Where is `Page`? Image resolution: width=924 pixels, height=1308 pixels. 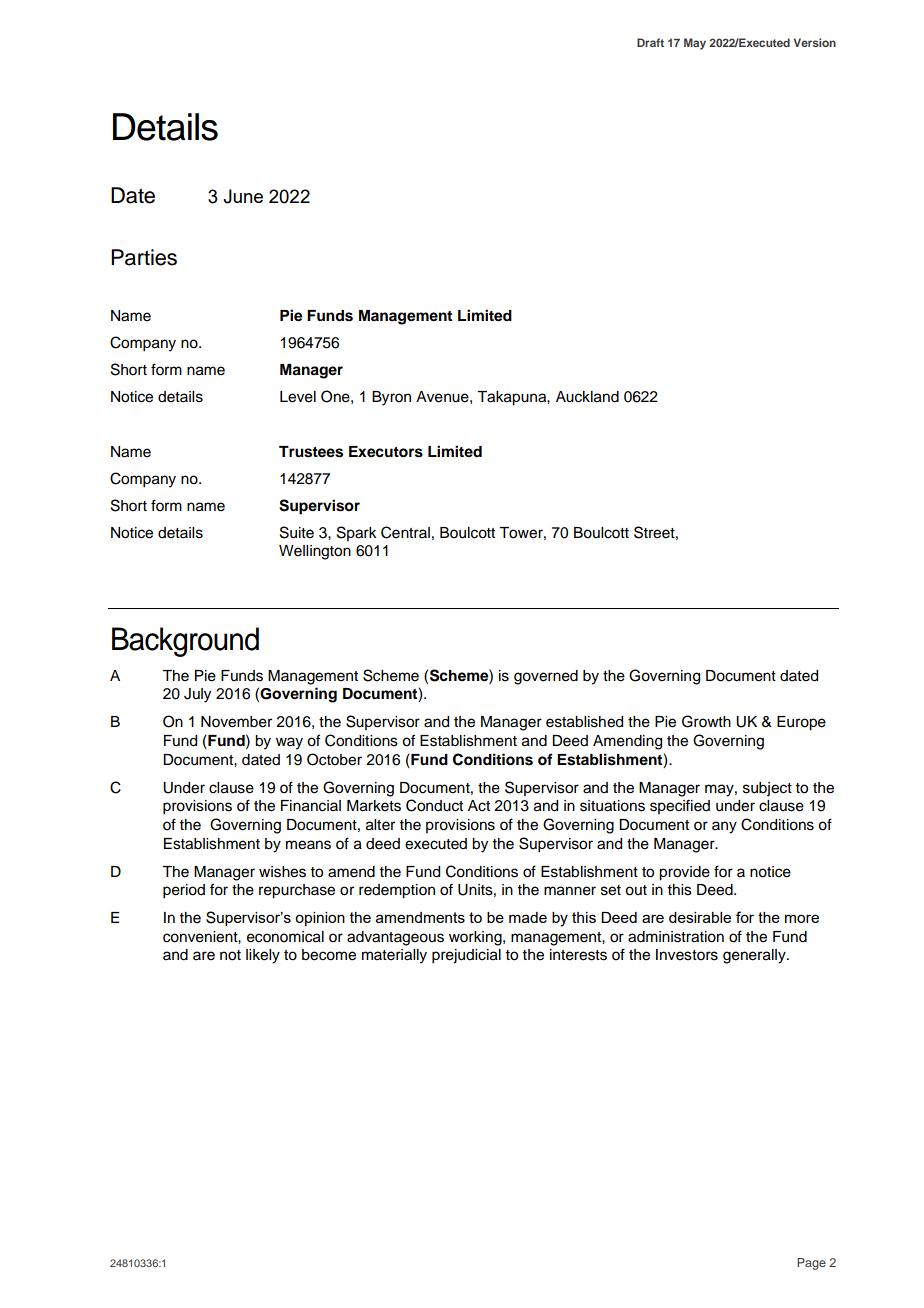
Page is located at coordinates (811, 1264).
